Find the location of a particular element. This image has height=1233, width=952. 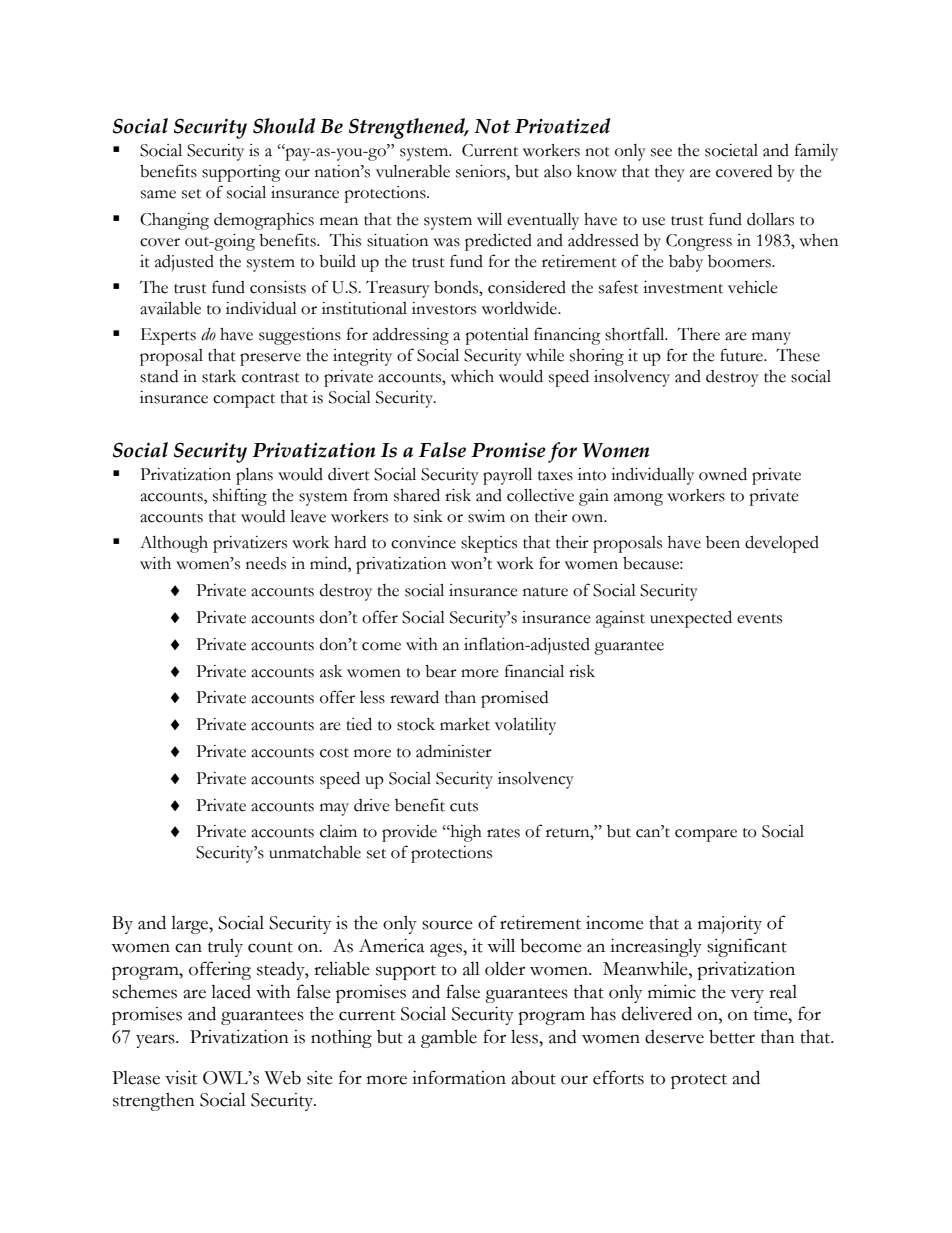

societal is located at coordinates (731, 150).
